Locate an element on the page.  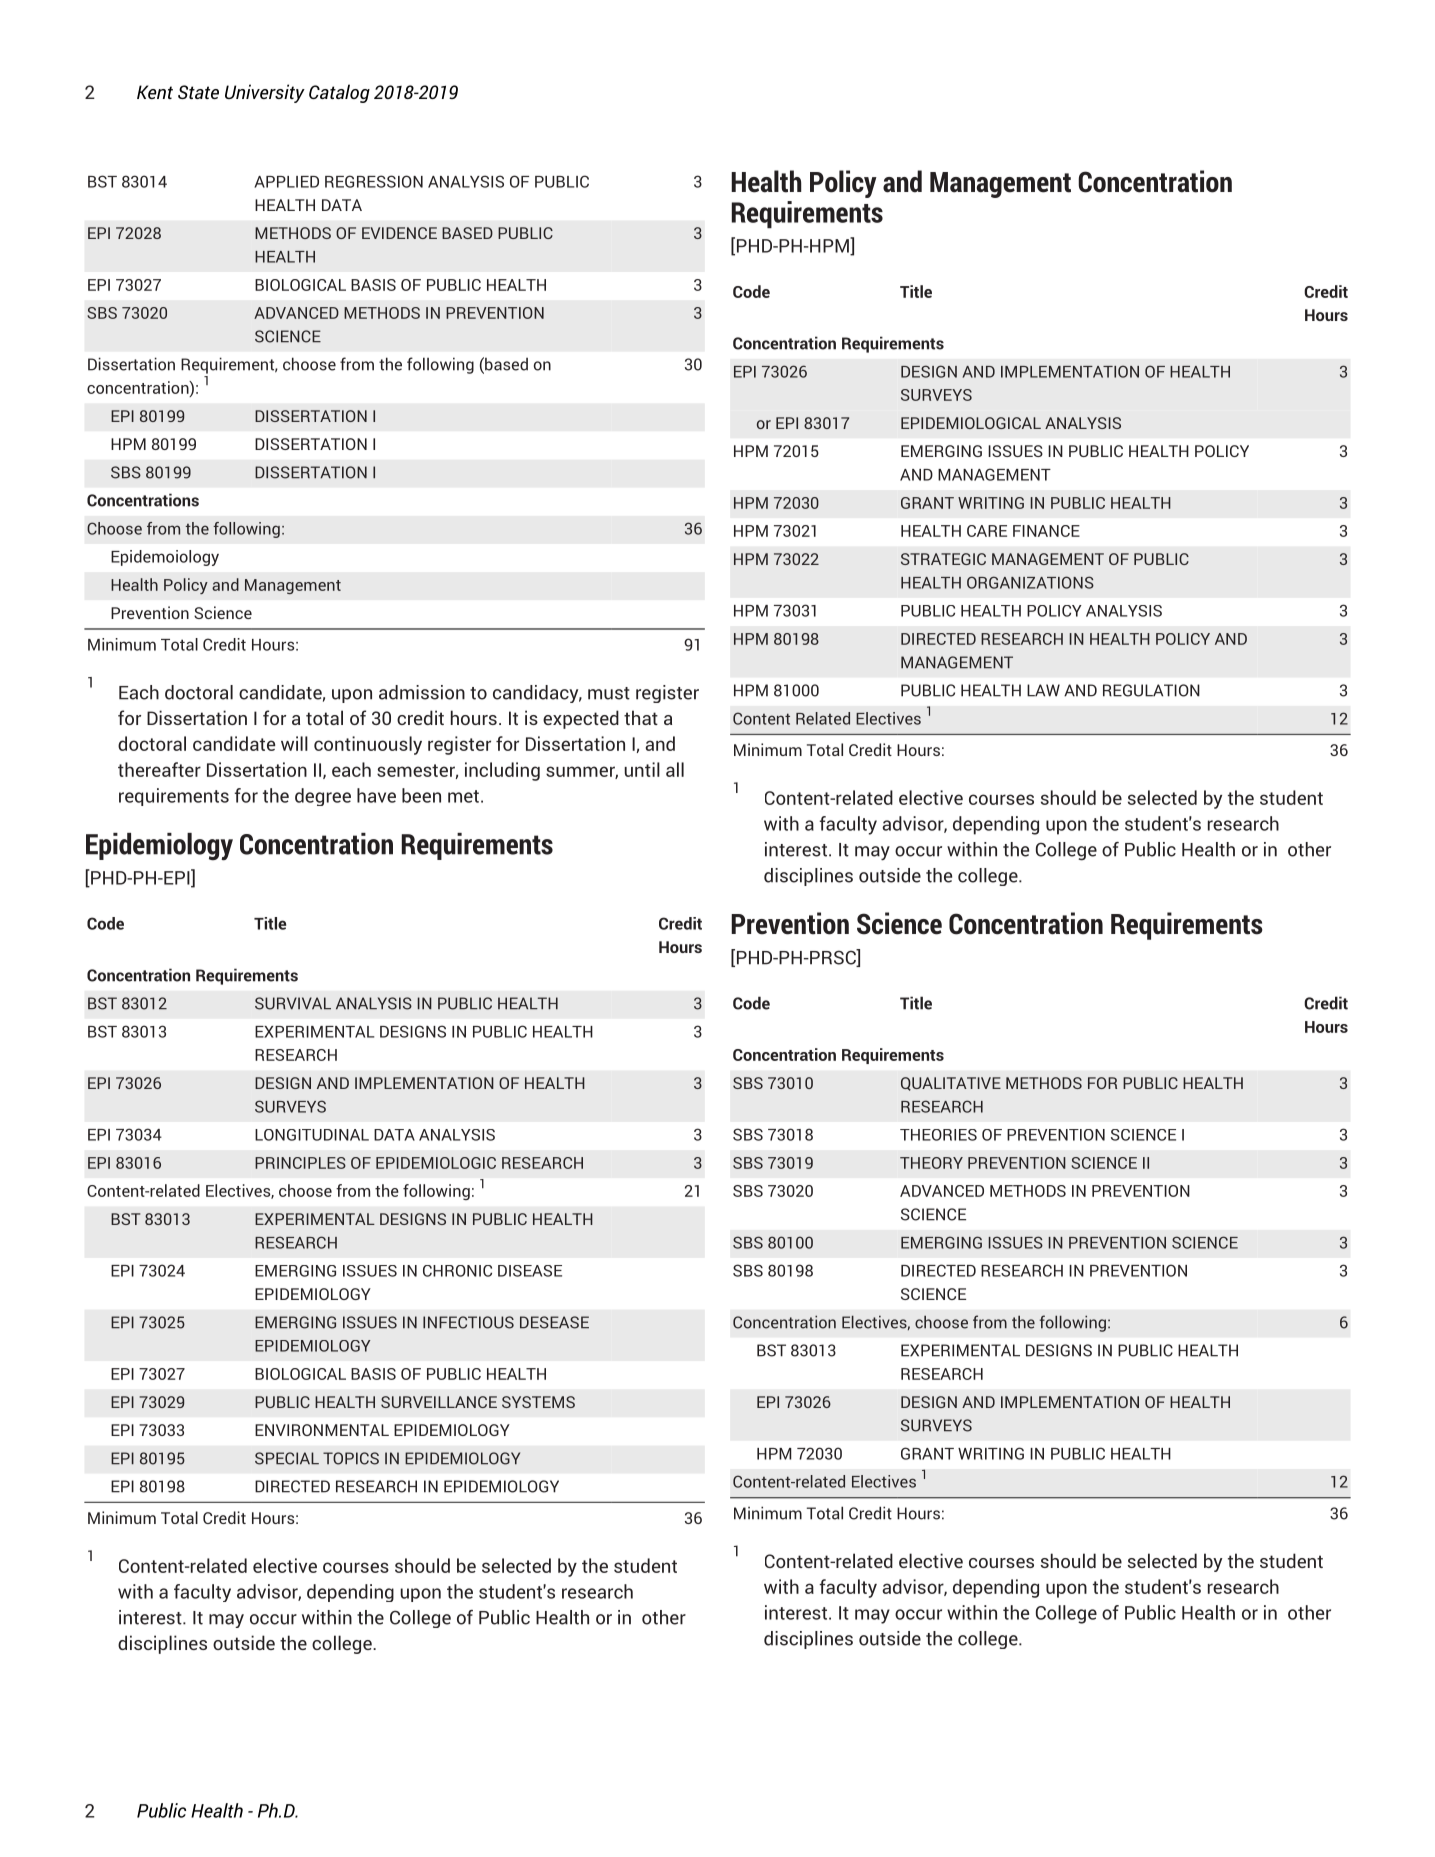
SYSTEMS is located at coordinates (538, 1402).
